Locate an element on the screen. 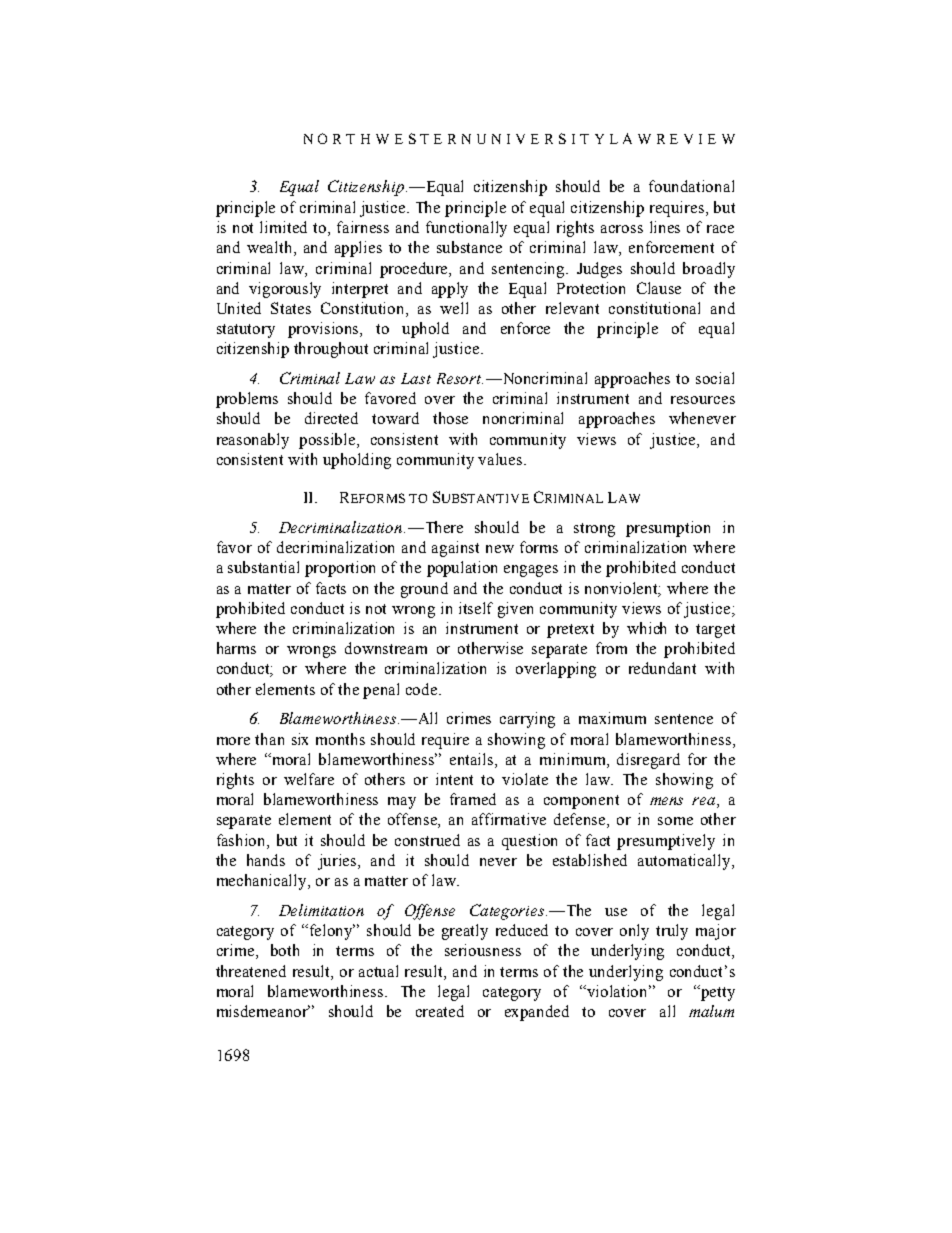 The height and width of the screenshot is (1233, 952). possible is located at coordinates (328, 441).
